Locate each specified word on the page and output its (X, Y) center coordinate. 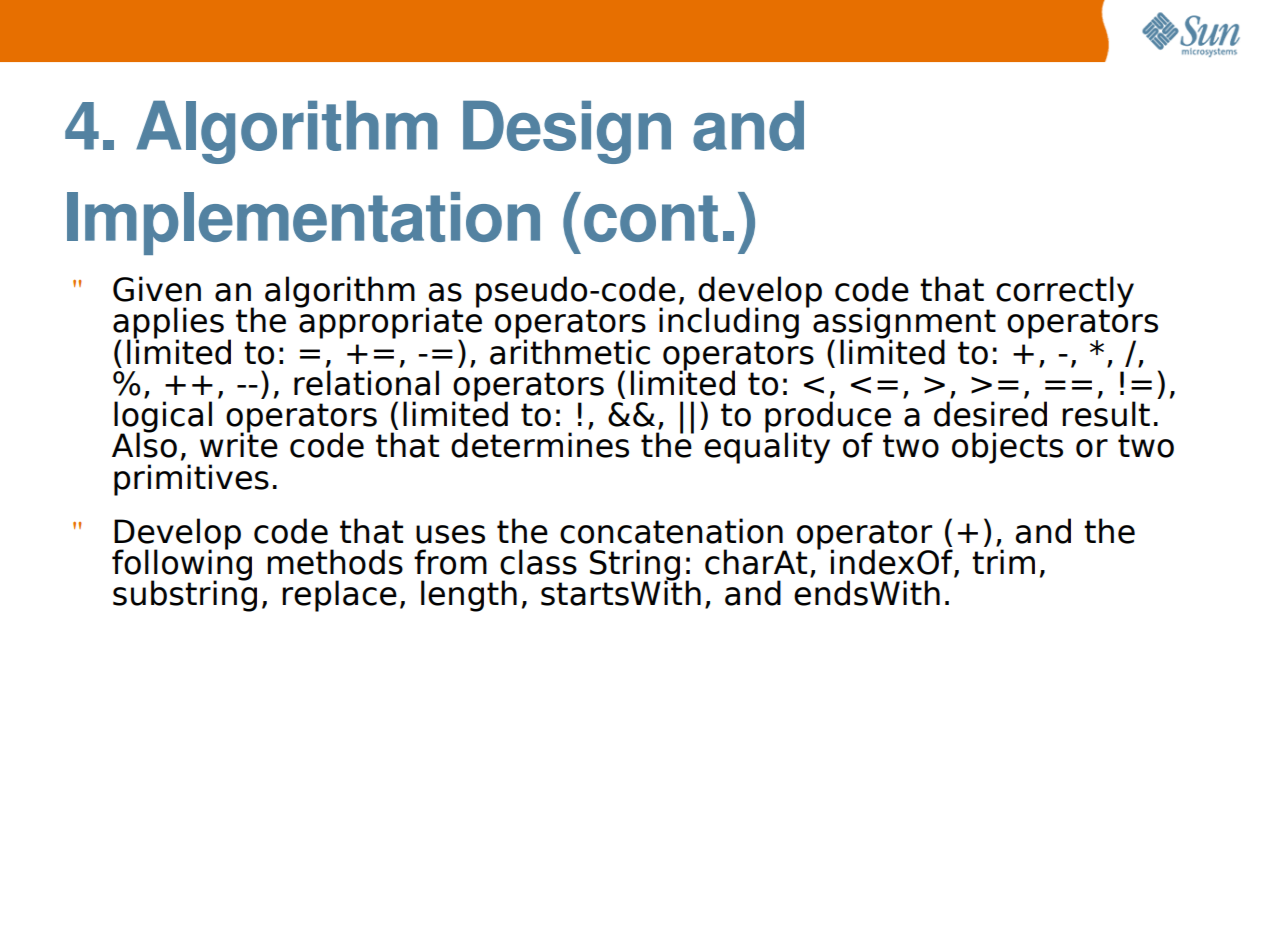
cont (651, 218)
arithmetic (570, 351)
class (538, 562)
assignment (904, 324)
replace (339, 596)
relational (366, 383)
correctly (1065, 293)
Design (567, 132)
